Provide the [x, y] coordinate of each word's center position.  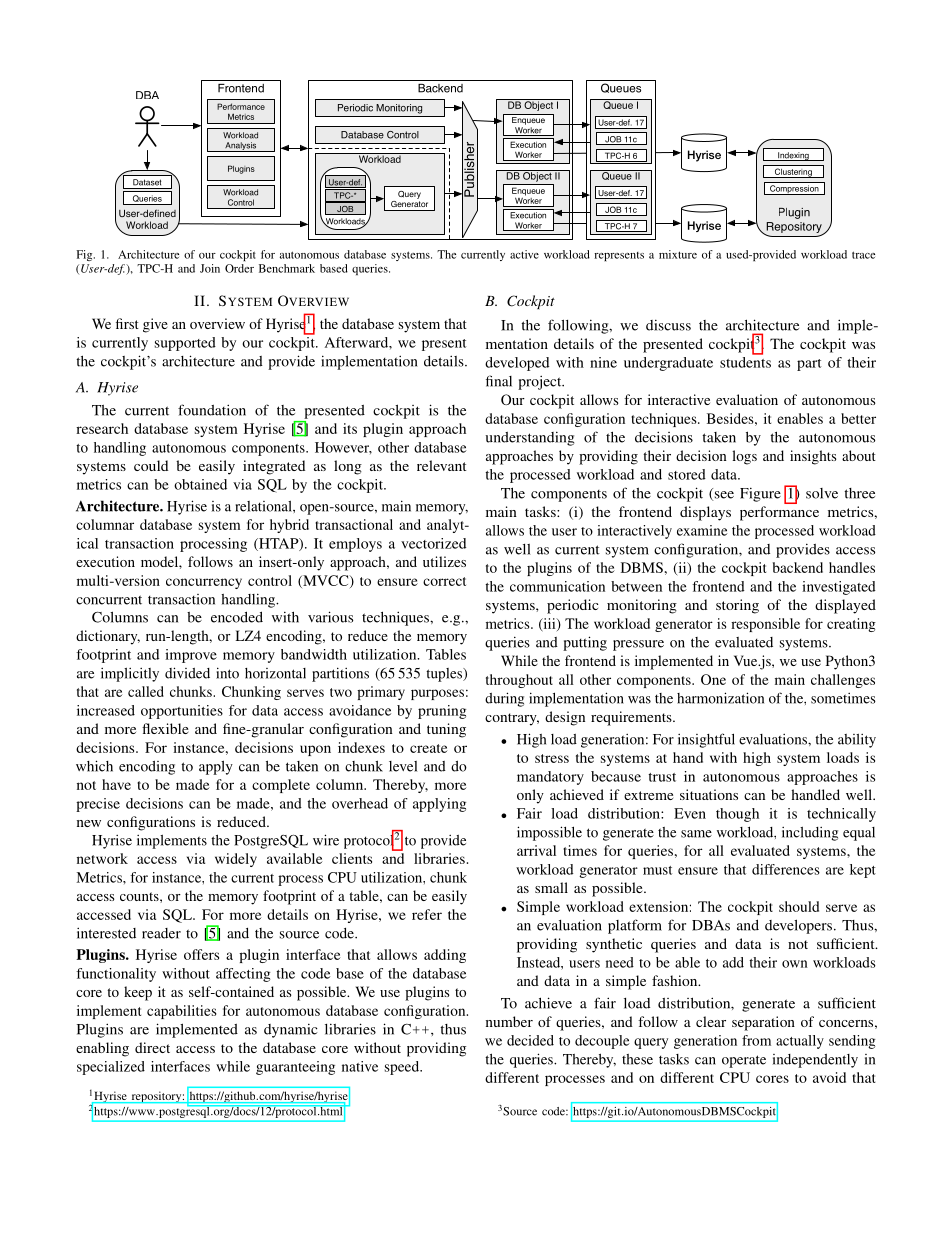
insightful [706, 740]
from [756, 1040]
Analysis [241, 147]
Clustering [793, 173]
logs [744, 457]
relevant [441, 465]
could [151, 465]
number [509, 1021]
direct [152, 1047]
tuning [446, 730]
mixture [678, 254]
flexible [165, 728]
